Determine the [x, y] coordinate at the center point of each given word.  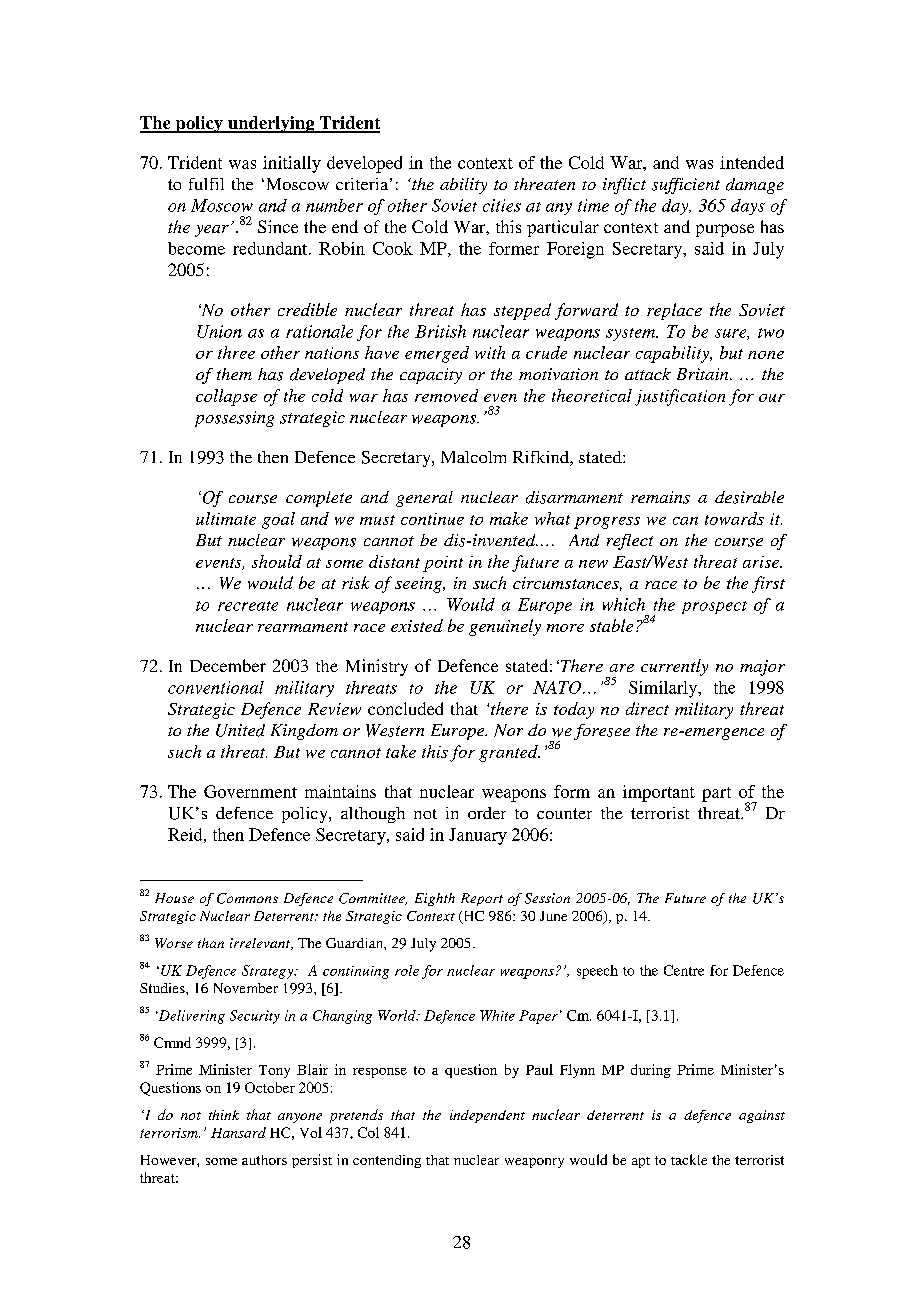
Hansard [238, 1132]
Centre [684, 970]
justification [680, 397]
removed [446, 395]
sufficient [686, 186]
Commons [247, 898]
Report [482, 899]
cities [502, 205]
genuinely [505, 627]
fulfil [206, 184]
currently [674, 667]
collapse [226, 397]
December [228, 665]
